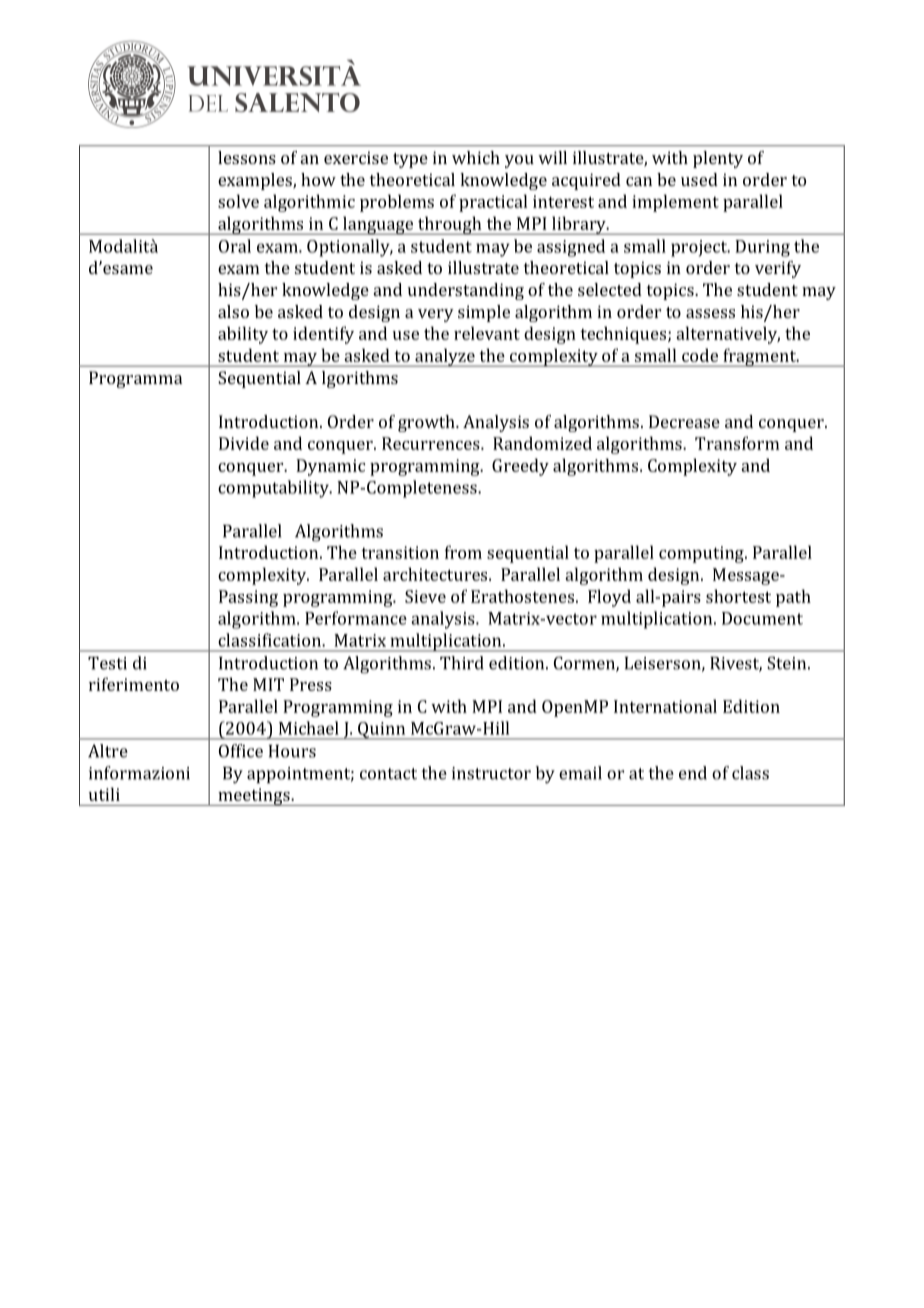 This screenshot has height=1308, width=924. What do you see at coordinates (247, 157) in the screenshot?
I see `lessons` at bounding box center [247, 157].
